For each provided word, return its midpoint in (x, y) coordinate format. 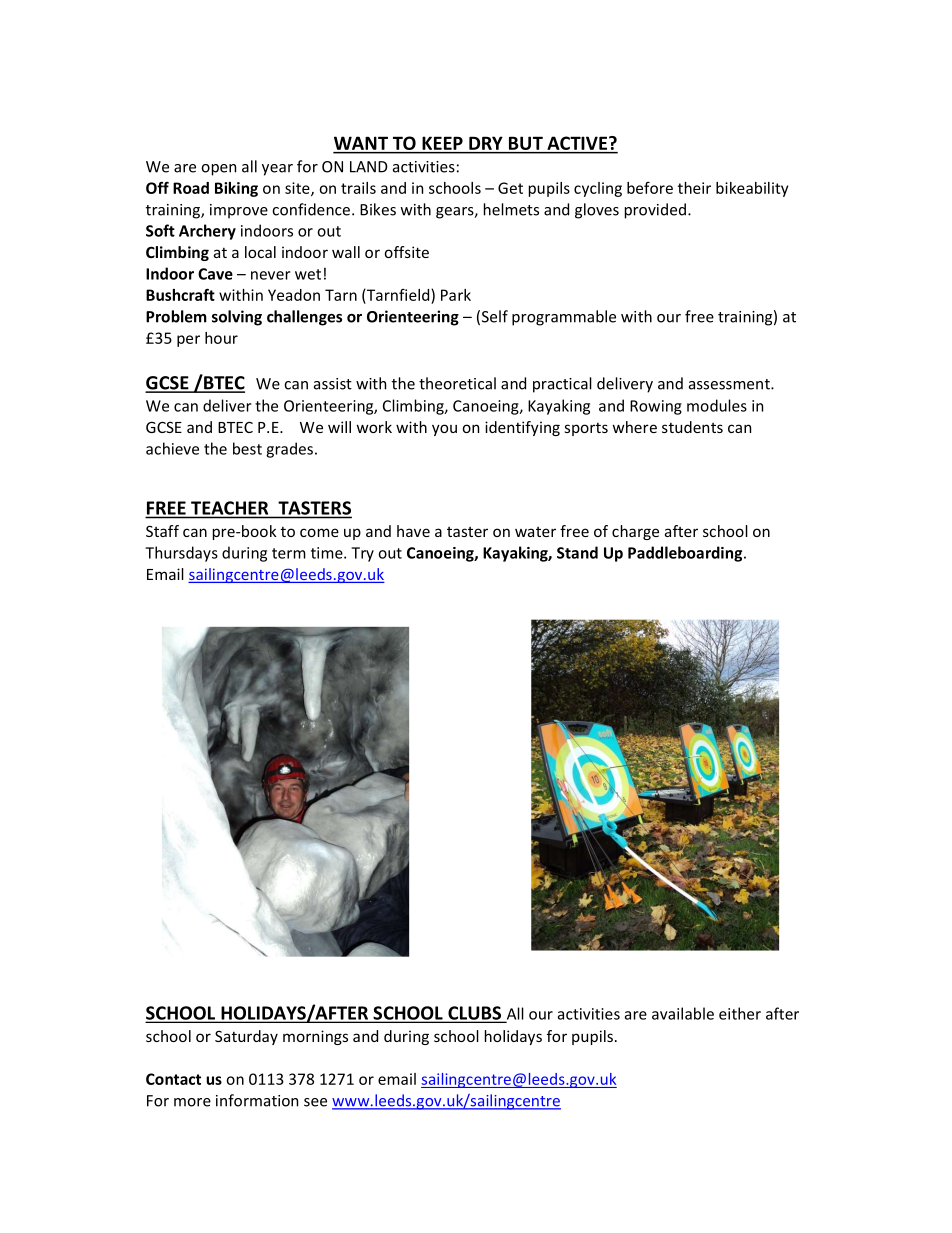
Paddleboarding (686, 554)
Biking (236, 189)
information (257, 1100)
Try (362, 554)
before (650, 188)
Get (510, 188)
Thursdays (181, 554)
